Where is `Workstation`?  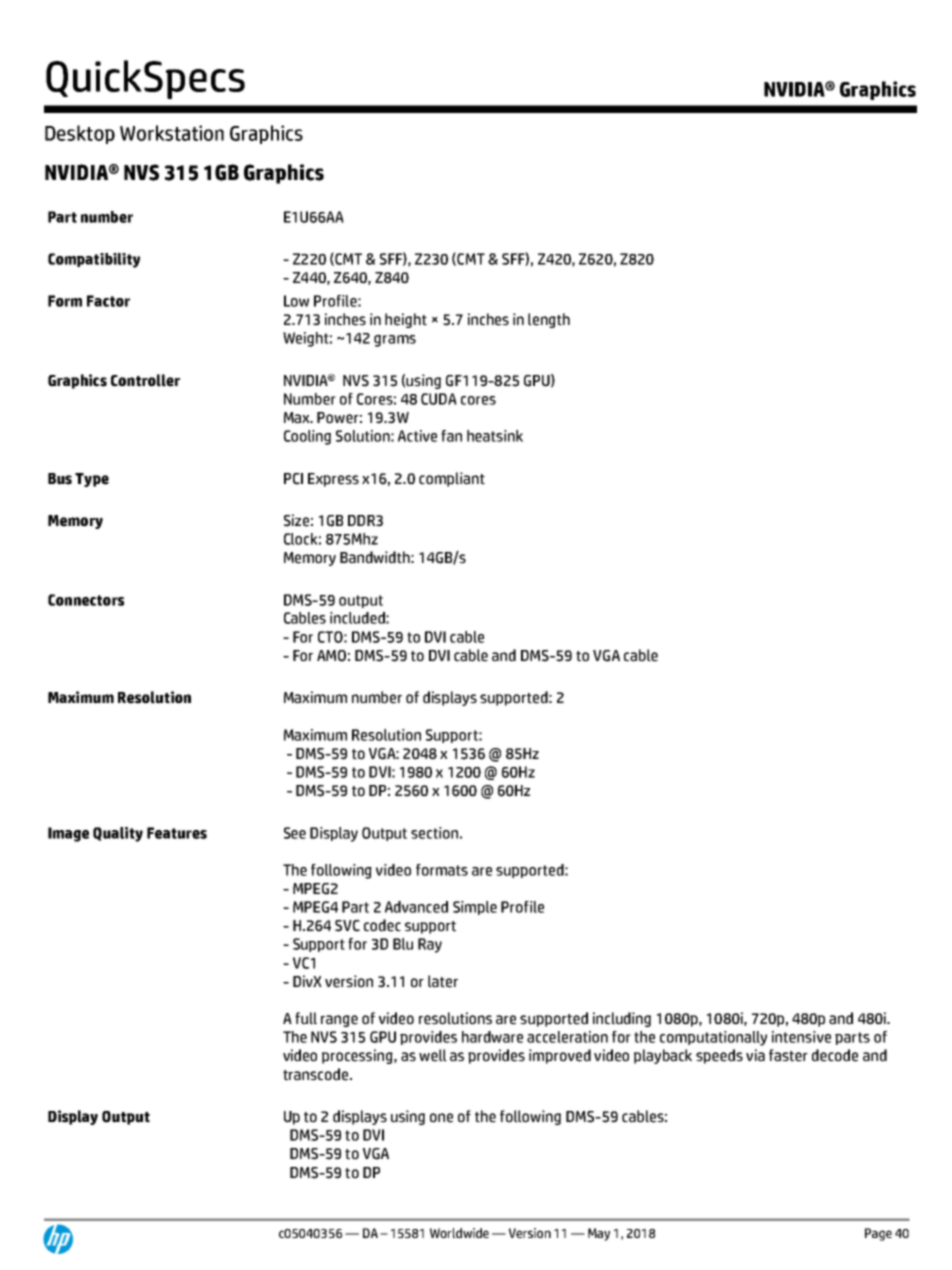
Workstation is located at coordinates (172, 133).
